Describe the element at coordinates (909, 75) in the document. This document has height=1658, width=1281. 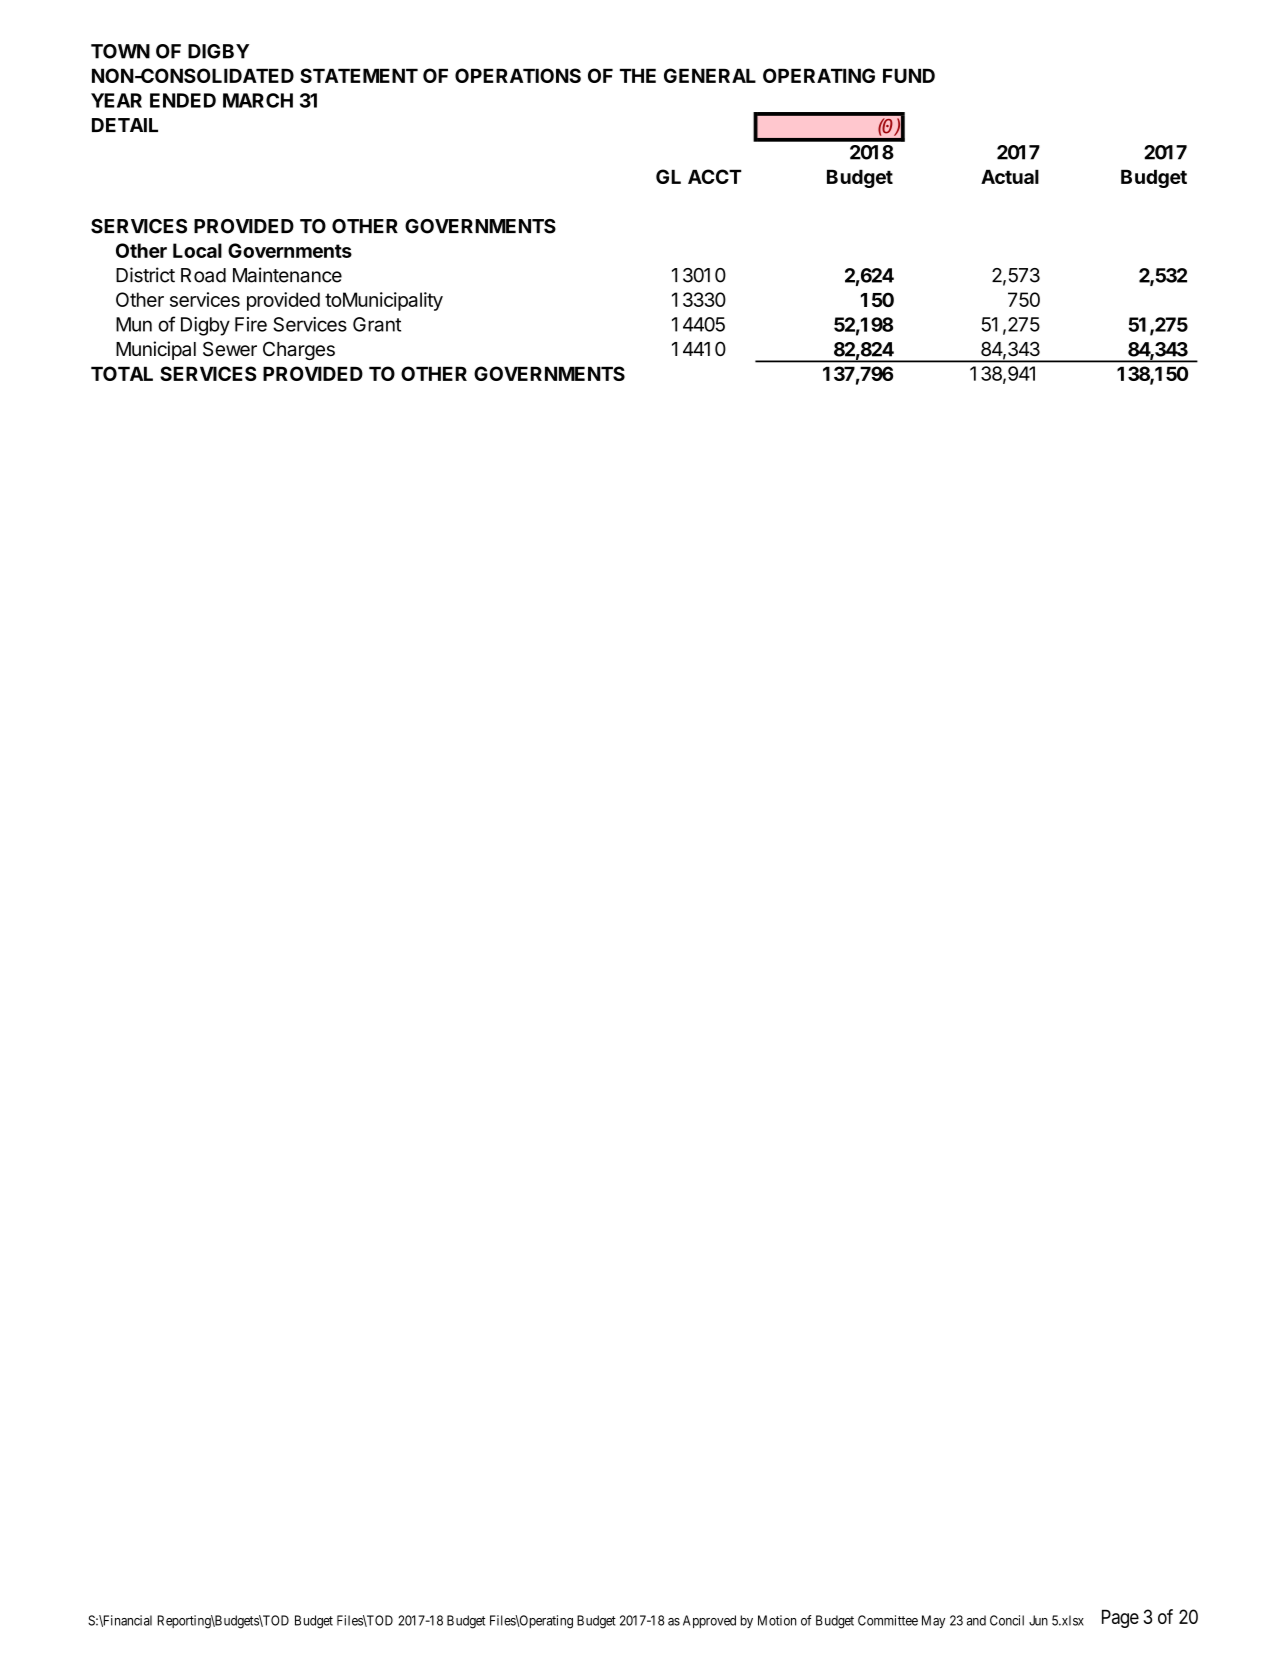
I see `FUND` at that location.
